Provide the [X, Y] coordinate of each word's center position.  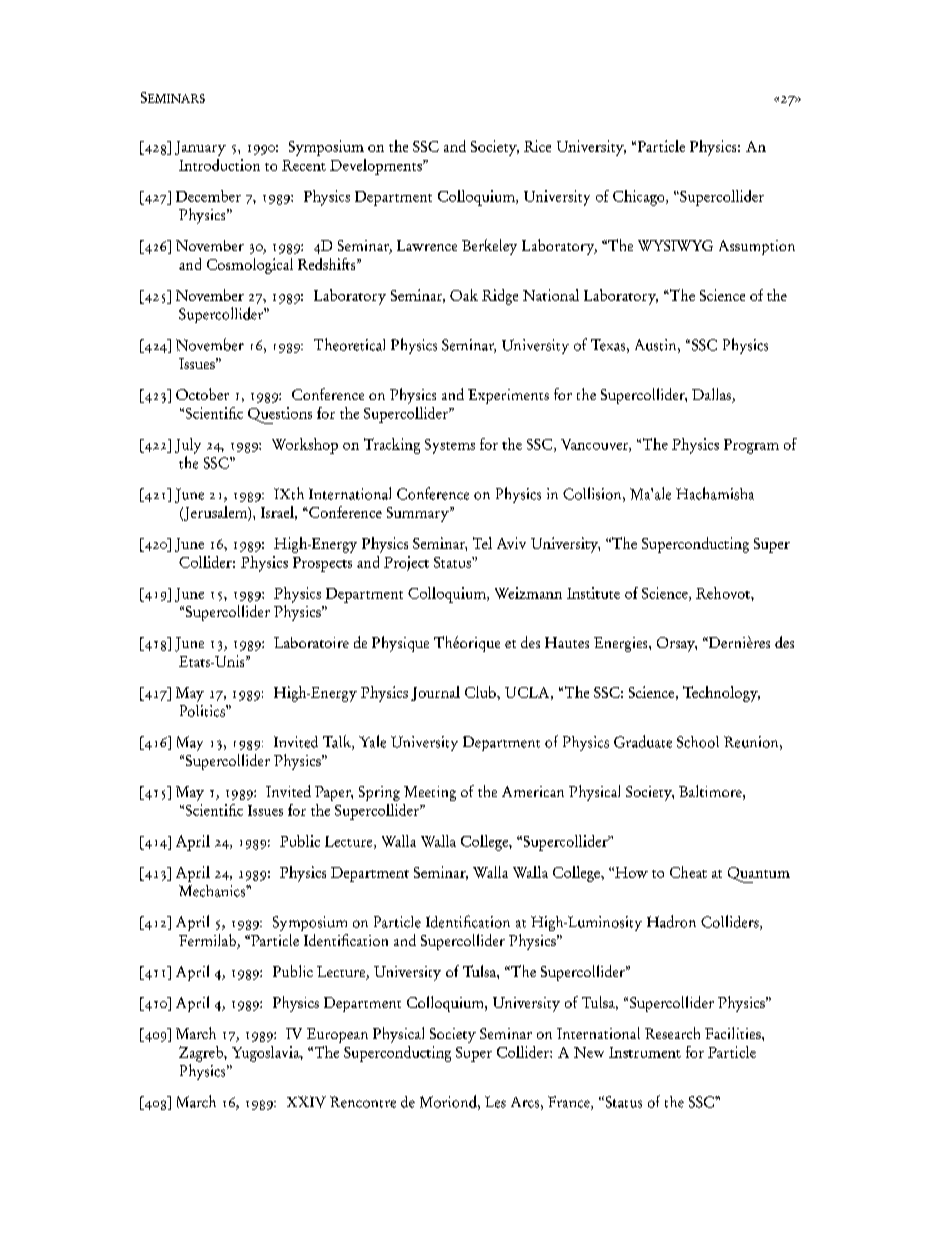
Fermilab [208, 941]
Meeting [430, 793]
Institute [593, 593]
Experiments [508, 396]
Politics [203, 711]
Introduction [219, 165]
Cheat [688, 872]
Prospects [322, 564]
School [698, 742]
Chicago [640, 198]
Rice [537, 146]
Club [481, 692]
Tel [482, 543]
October [202, 394]
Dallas [712, 395]
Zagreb [202, 1054]
